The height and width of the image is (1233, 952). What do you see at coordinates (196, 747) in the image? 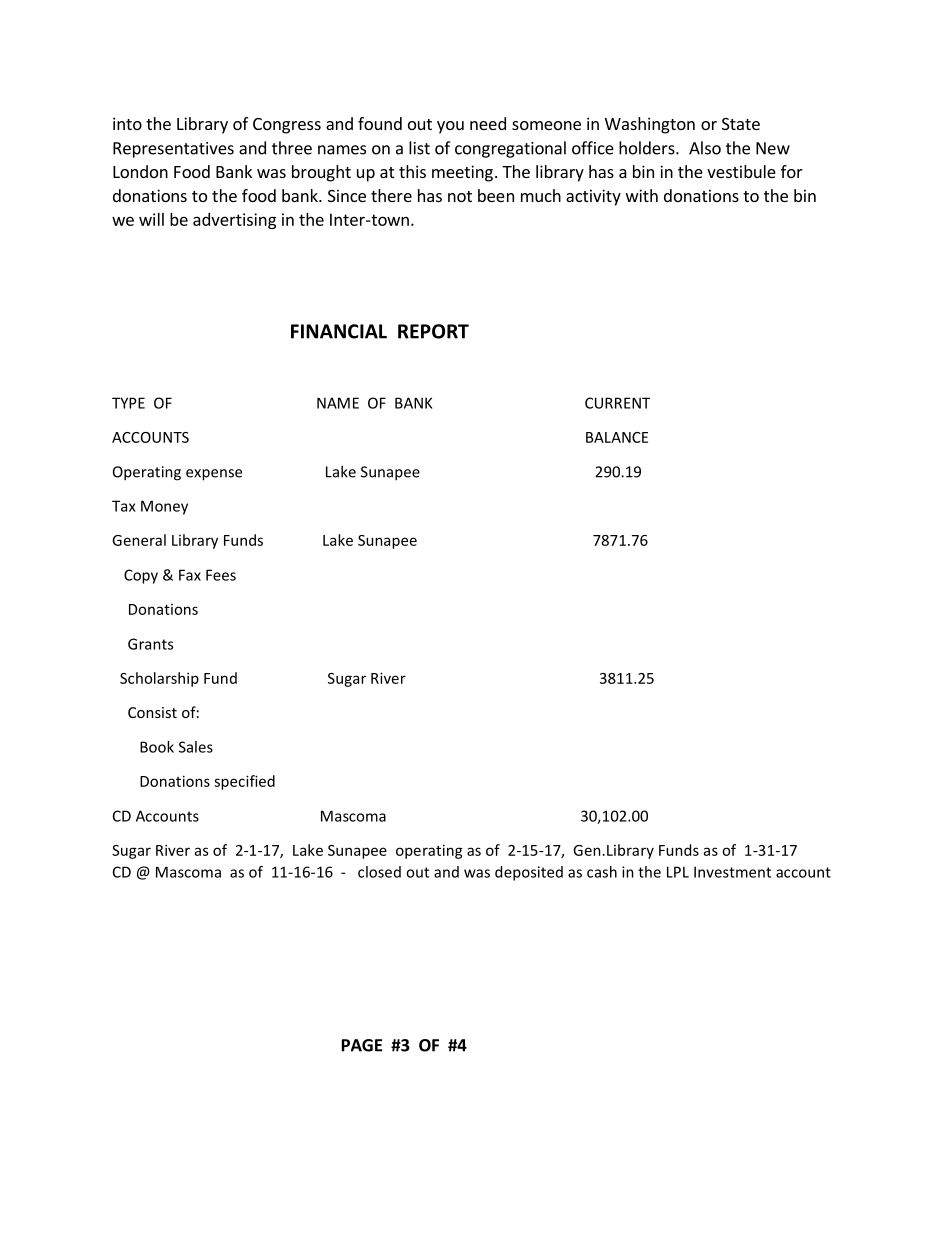
I see `Sales` at bounding box center [196, 747].
